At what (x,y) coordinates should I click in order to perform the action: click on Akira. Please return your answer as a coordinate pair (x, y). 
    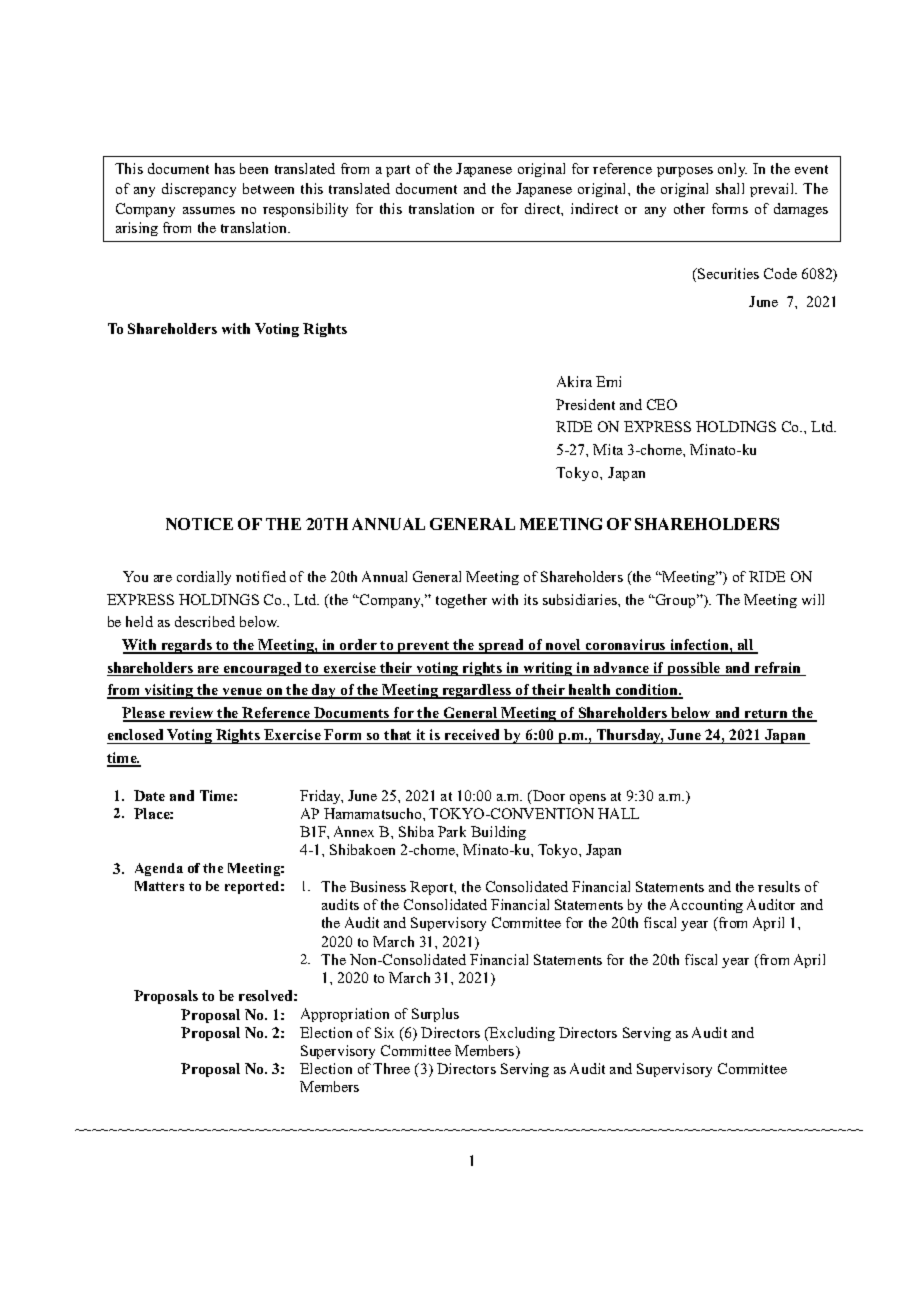
    Looking at the image, I should click on (574, 381).
